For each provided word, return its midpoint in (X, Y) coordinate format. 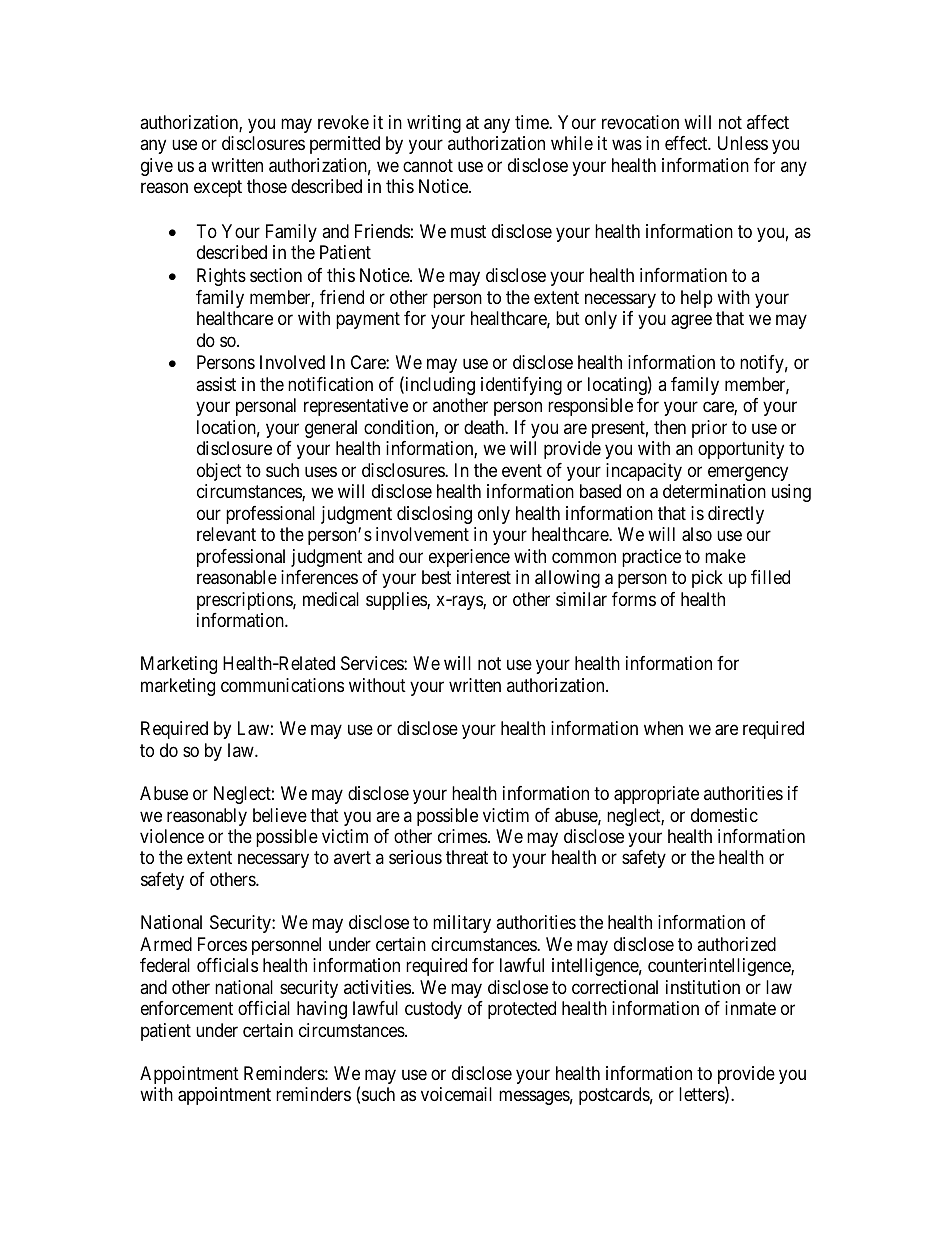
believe (280, 815)
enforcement (187, 1008)
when (663, 728)
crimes (462, 836)
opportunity (741, 450)
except (218, 189)
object (219, 472)
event (522, 470)
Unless (743, 143)
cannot (428, 165)
